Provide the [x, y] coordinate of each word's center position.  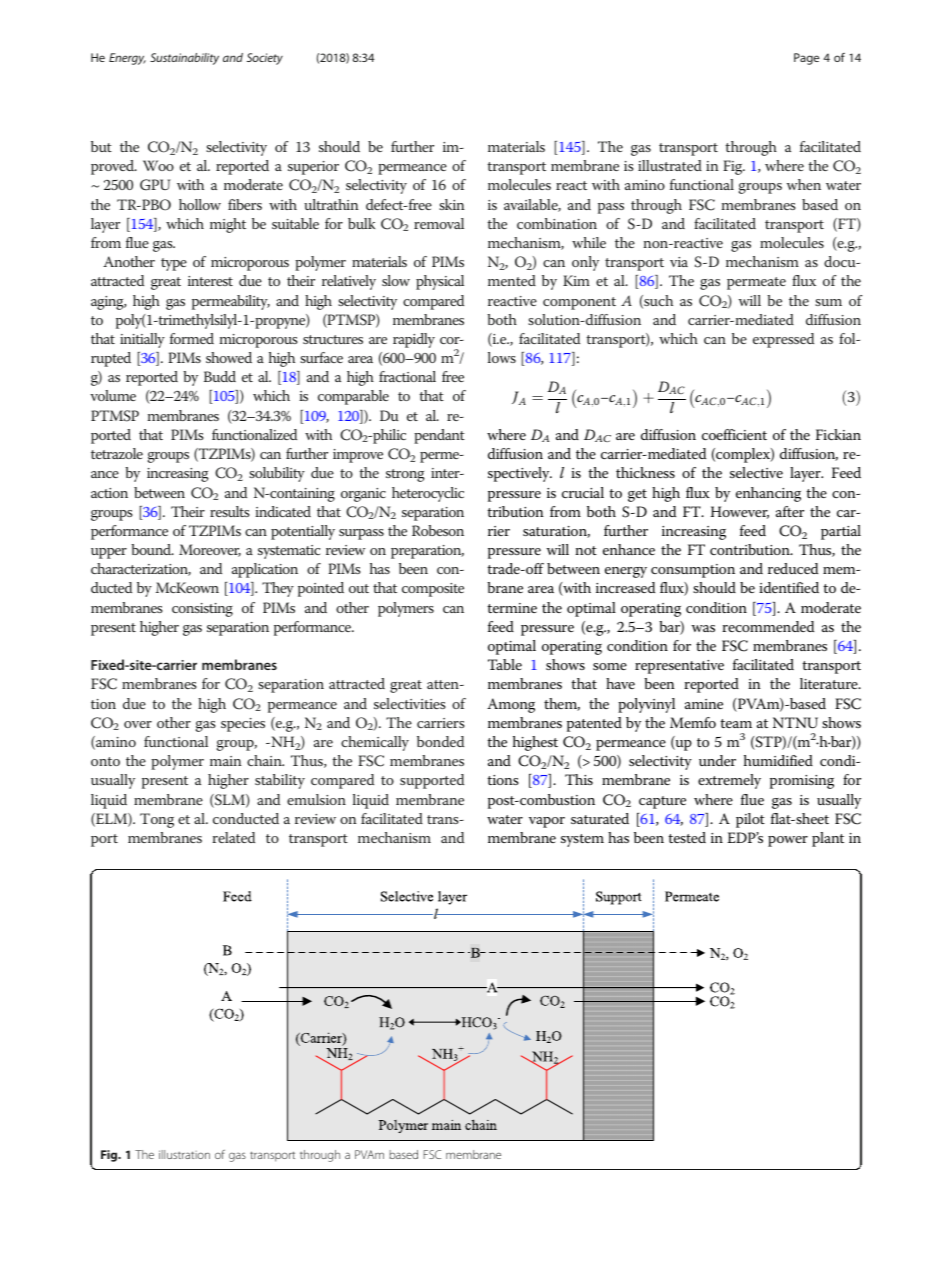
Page [806, 59]
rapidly [414, 340]
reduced [793, 568]
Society [265, 59]
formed [192, 338]
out [359, 588]
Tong [157, 820]
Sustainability [184, 59]
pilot [750, 820]
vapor [547, 822]
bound [152, 549]
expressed [783, 340]
